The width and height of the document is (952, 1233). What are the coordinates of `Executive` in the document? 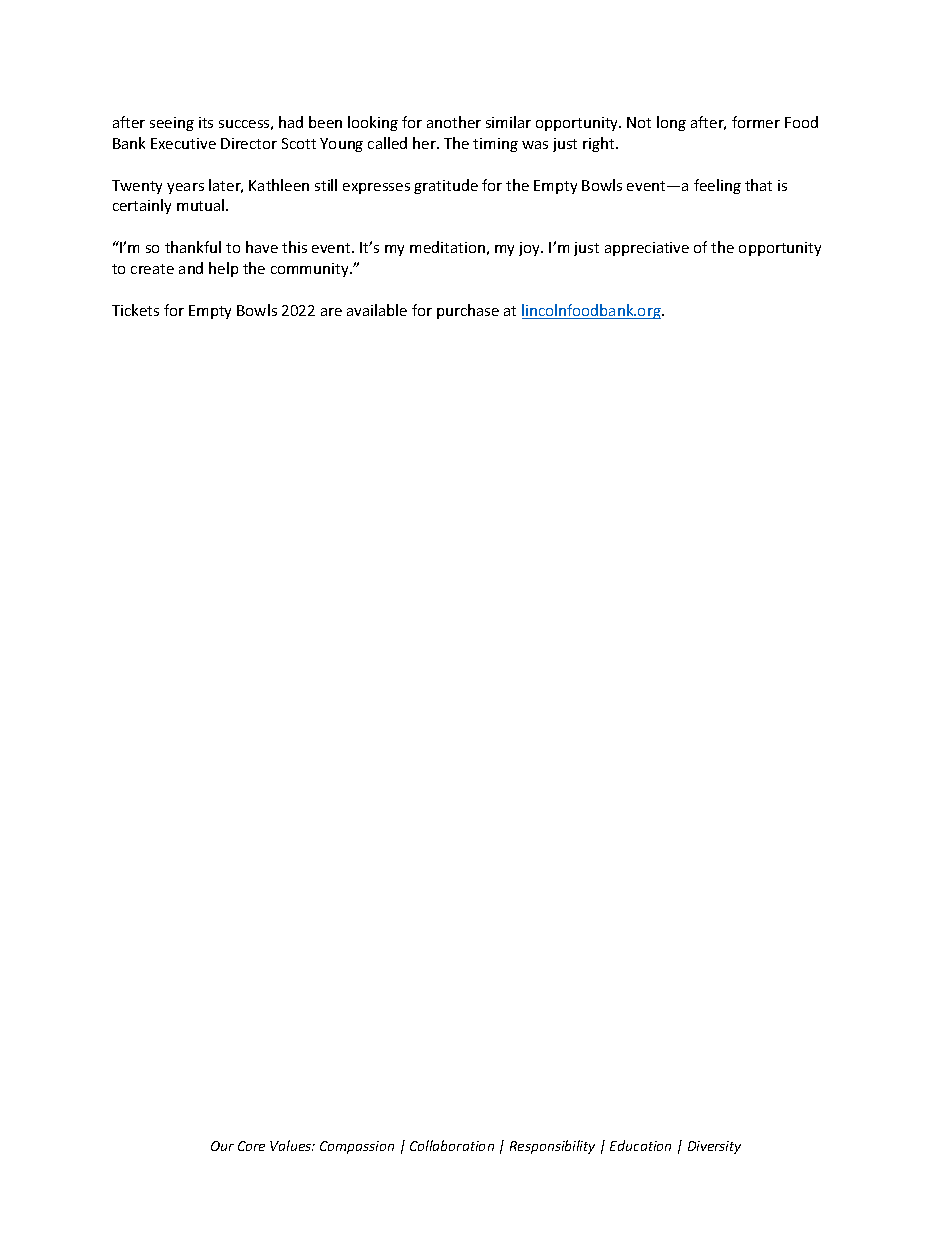 It's located at (183, 143).
